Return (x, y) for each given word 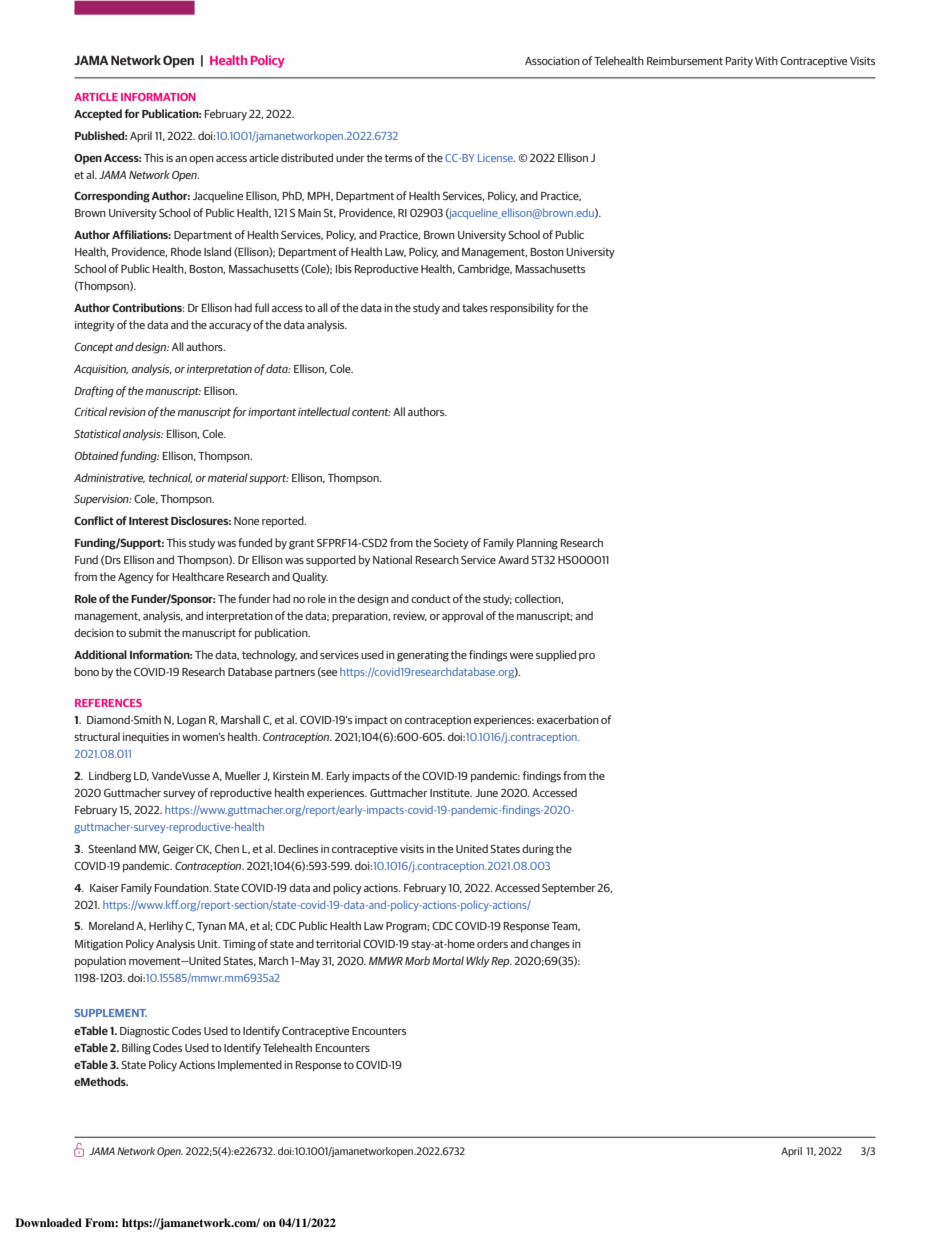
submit (145, 632)
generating (423, 656)
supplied (556, 655)
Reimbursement (685, 60)
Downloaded (48, 1222)
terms (398, 158)
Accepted (98, 115)
